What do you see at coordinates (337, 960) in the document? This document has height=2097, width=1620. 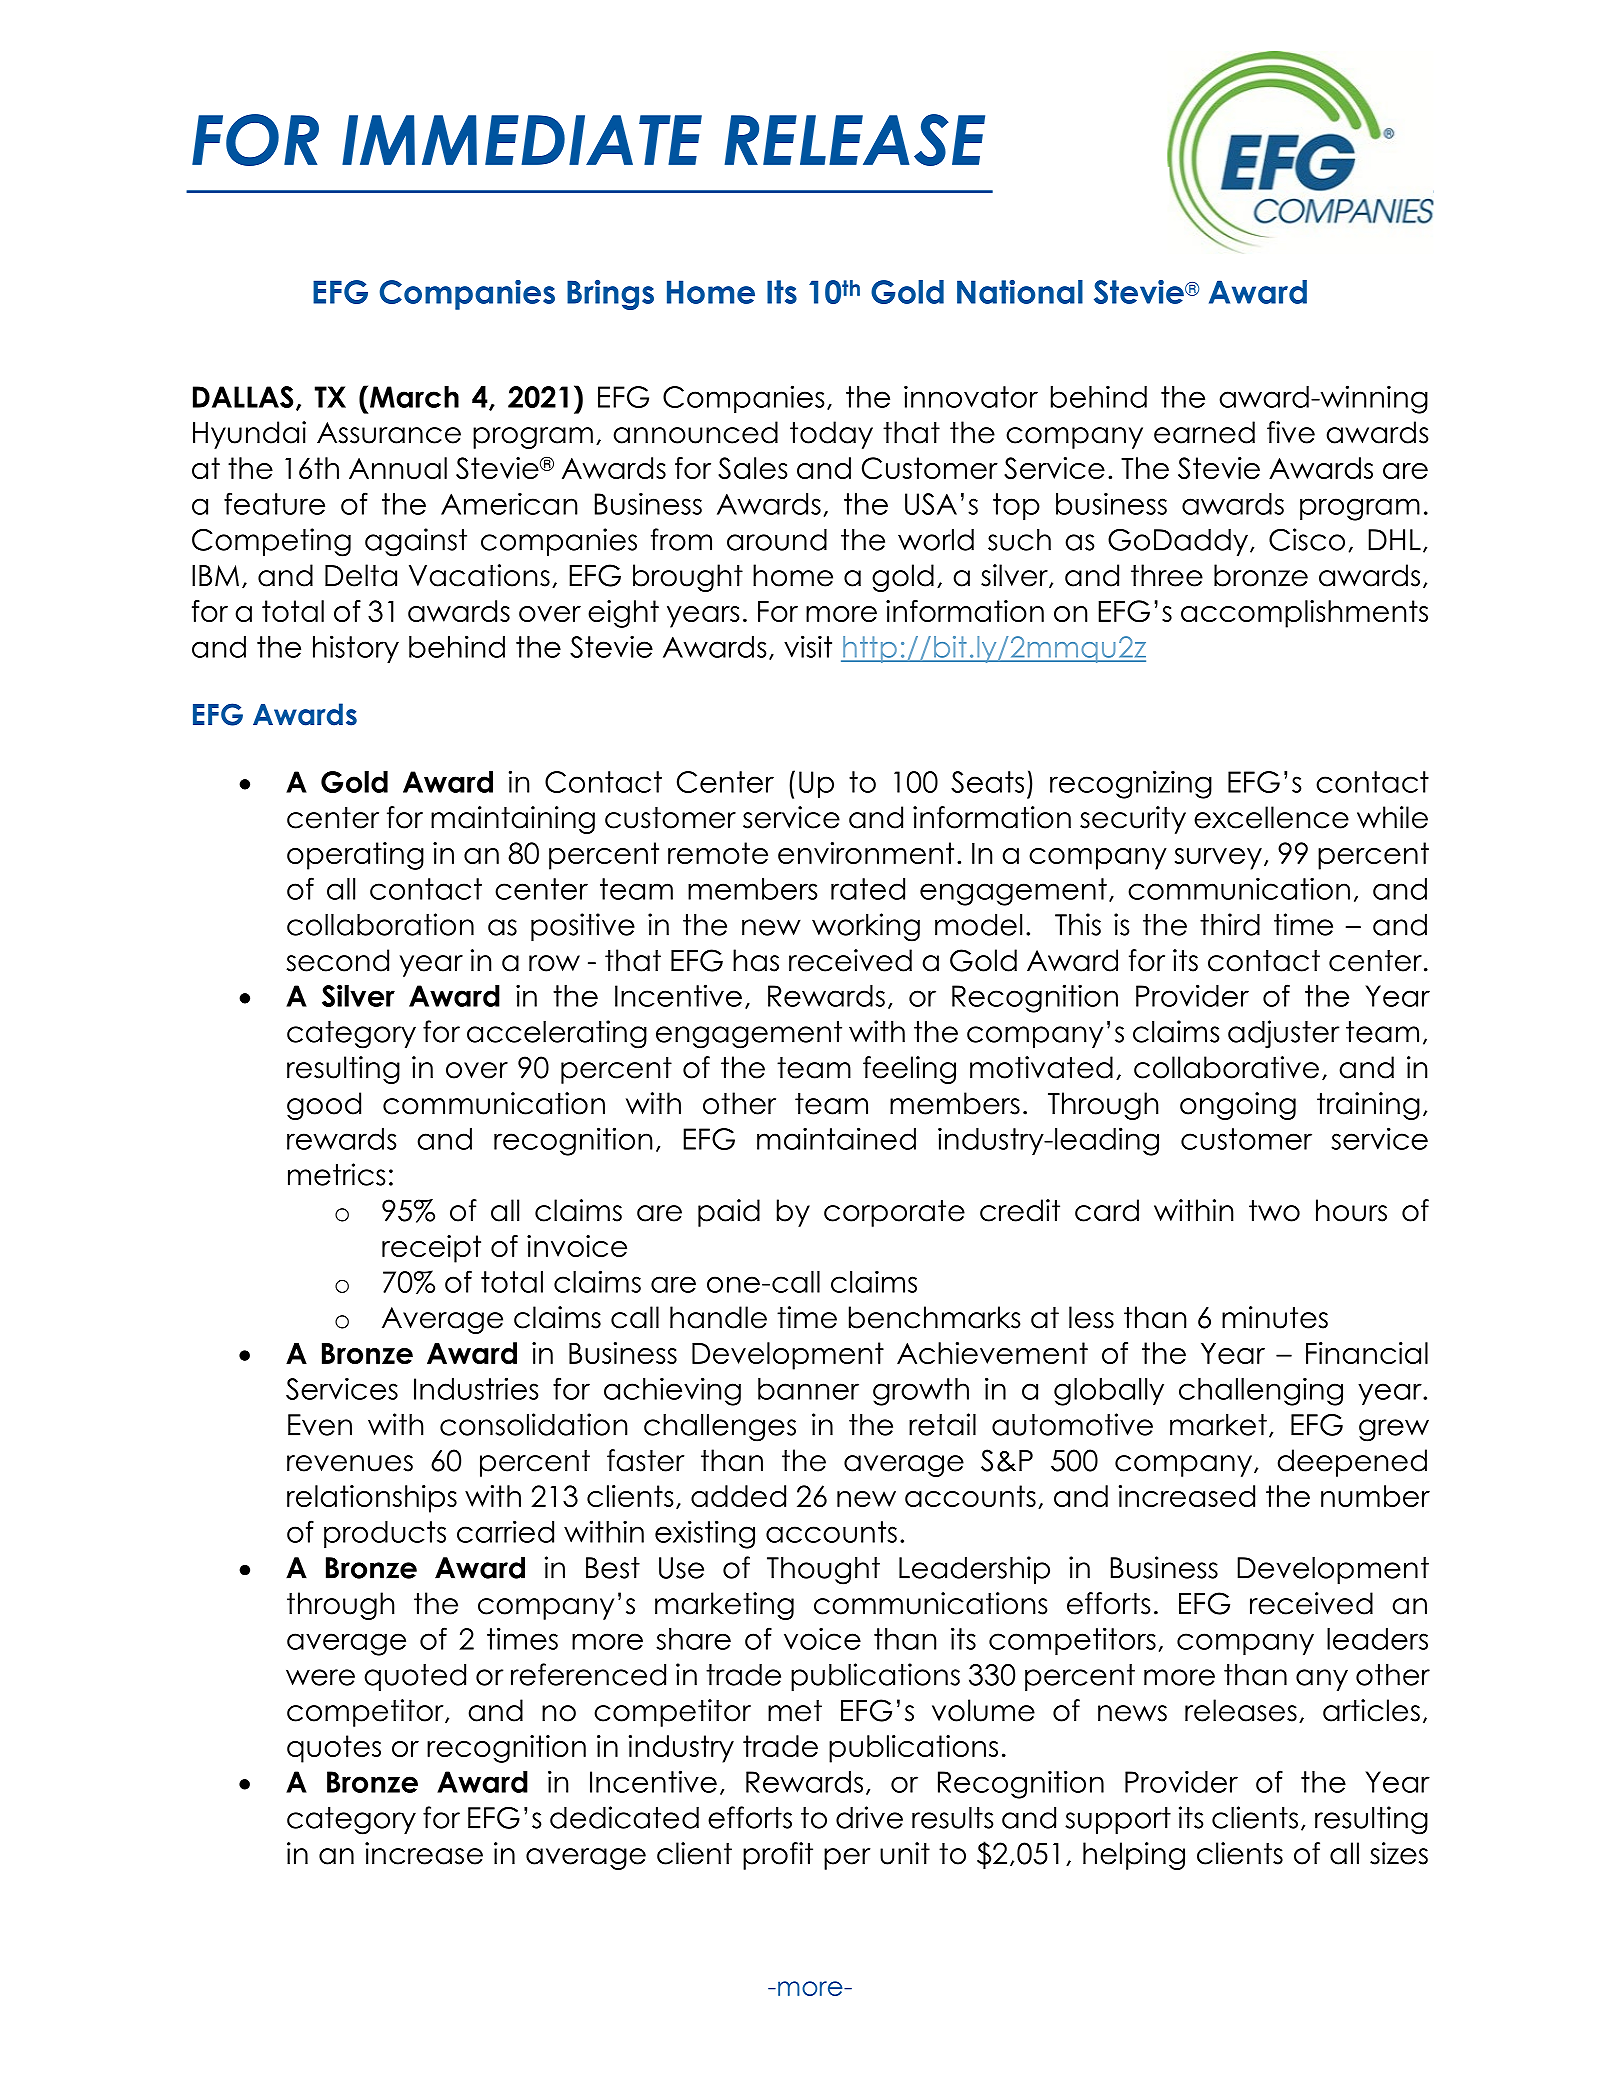 I see `second` at bounding box center [337, 960].
